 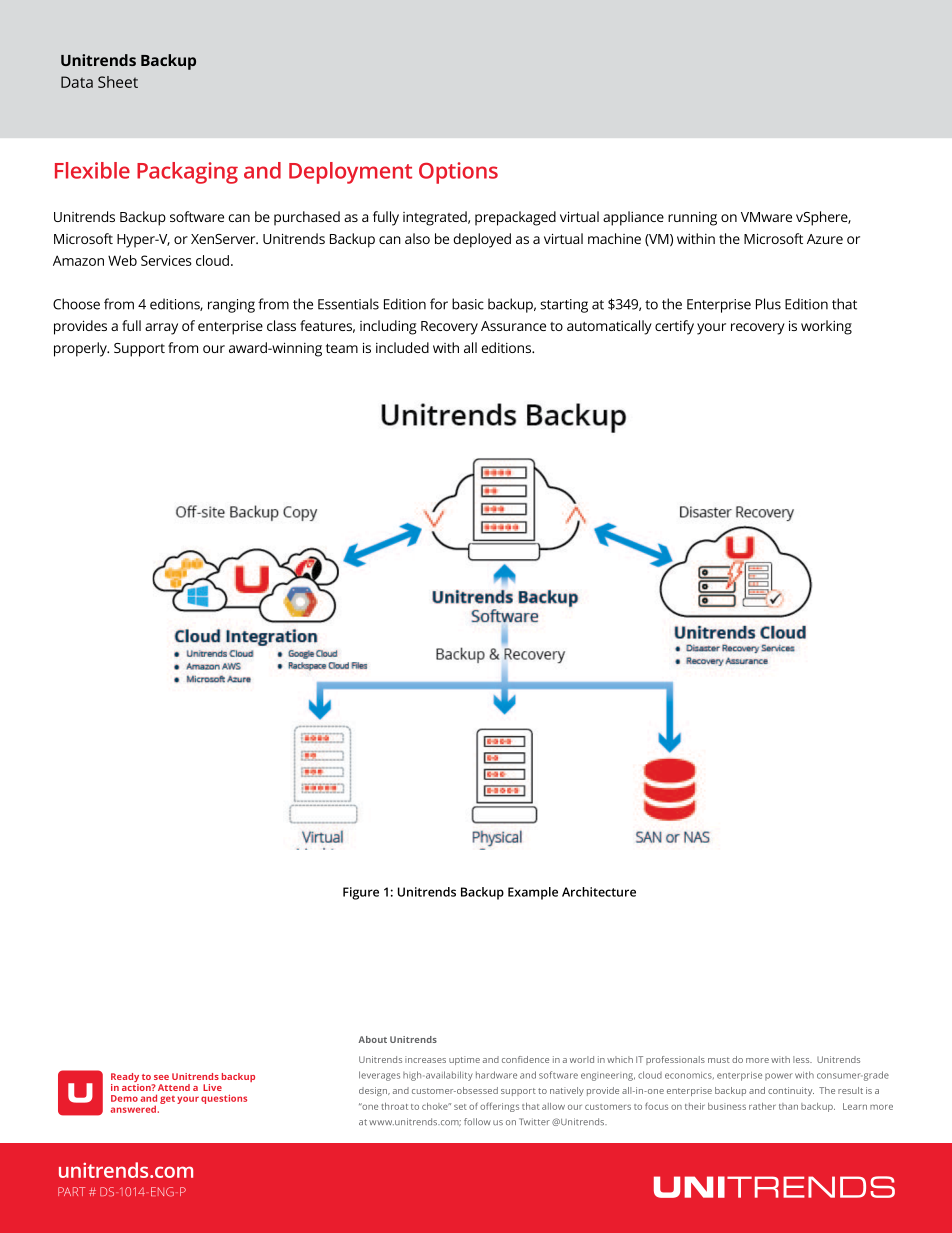 What do you see at coordinates (458, 173) in the screenshot?
I see `Options` at bounding box center [458, 173].
